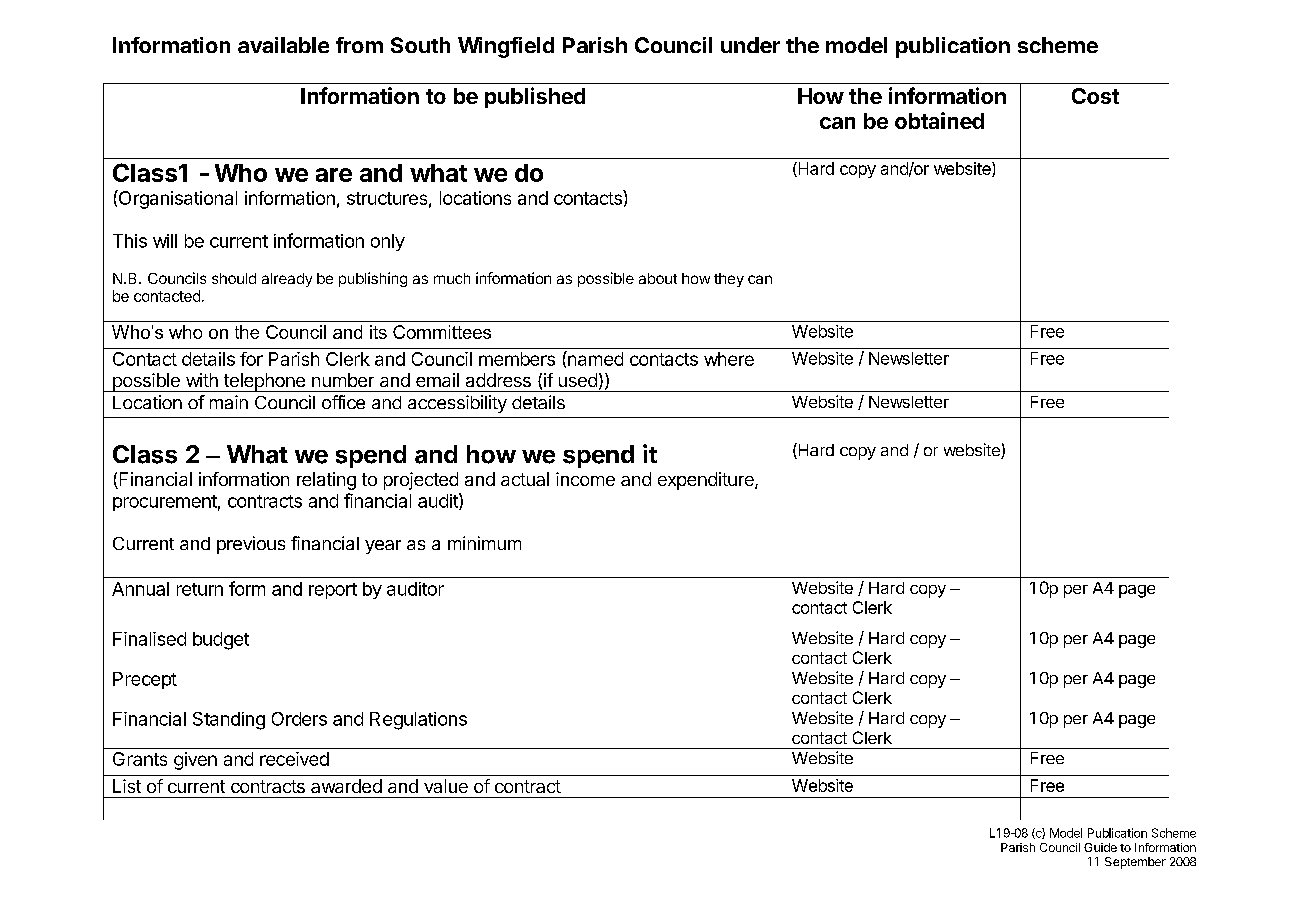 The height and width of the image is (924, 1308). I want to click on named, so click(594, 358).
